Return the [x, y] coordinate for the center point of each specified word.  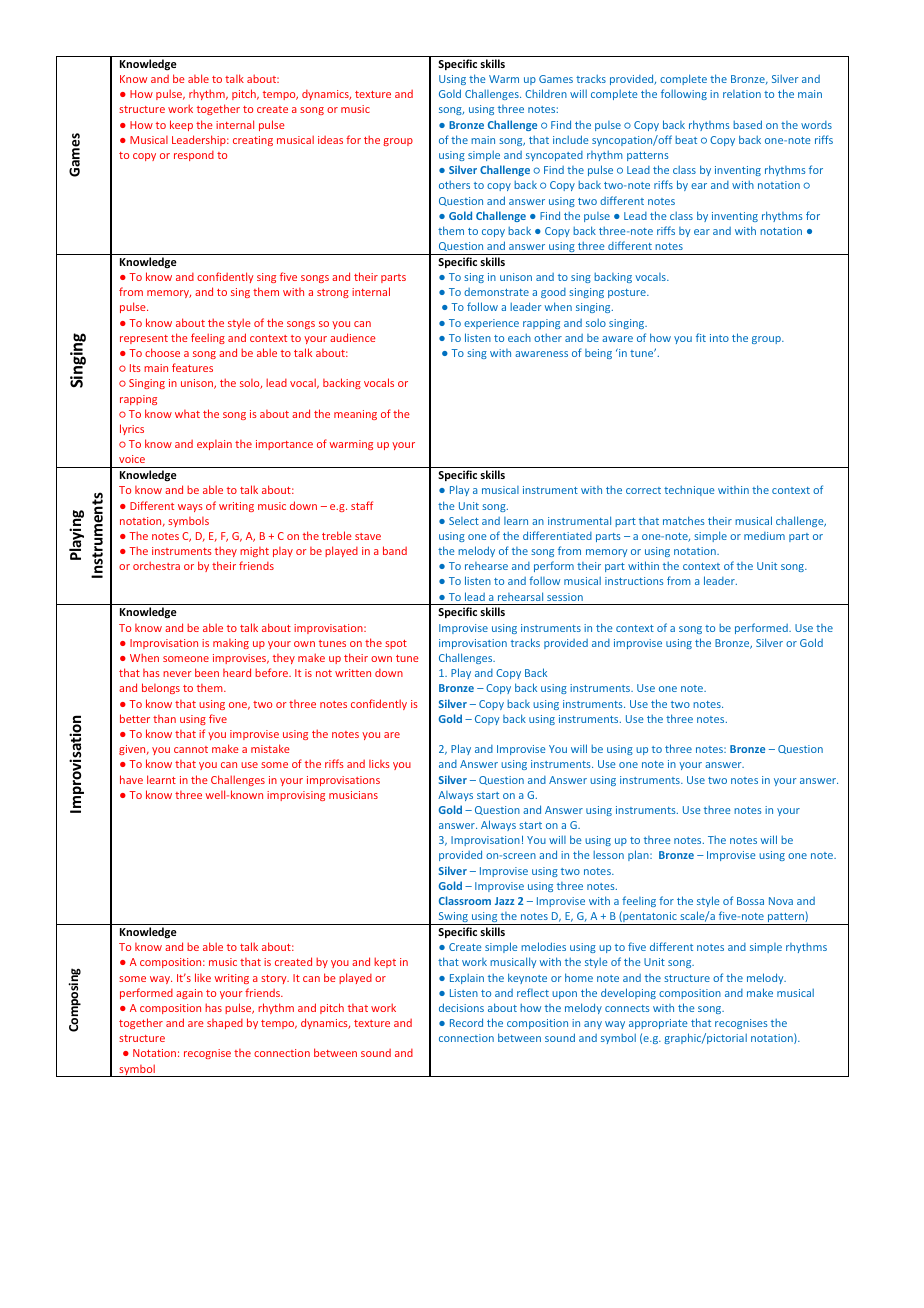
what [187, 414]
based [747, 124]
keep [181, 125]
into [719, 338]
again [189, 994]
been [207, 672]
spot [396, 644]
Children [546, 93]
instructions [634, 581]
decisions [461, 1007]
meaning [355, 415]
